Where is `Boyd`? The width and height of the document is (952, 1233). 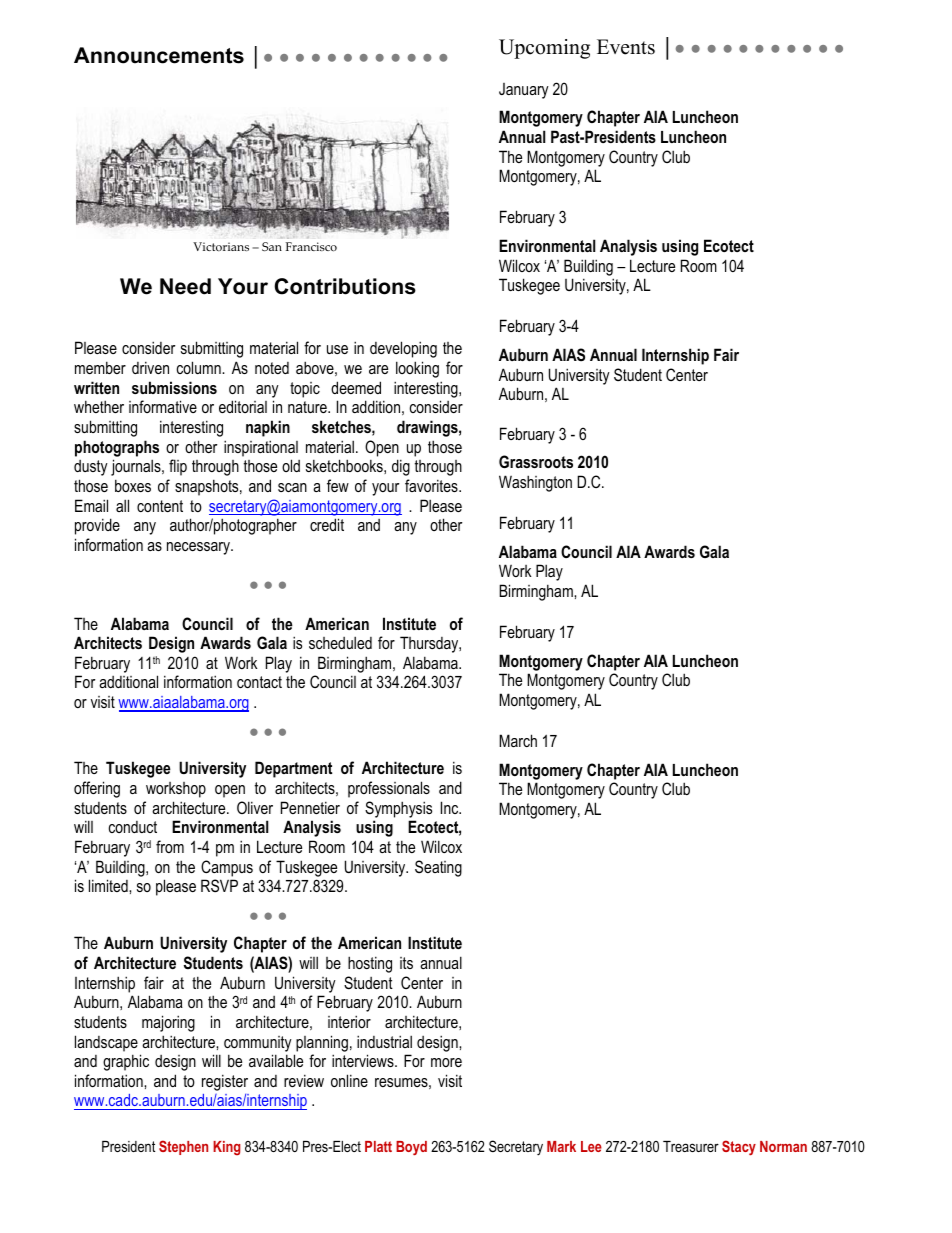
Boyd is located at coordinates (411, 1148).
